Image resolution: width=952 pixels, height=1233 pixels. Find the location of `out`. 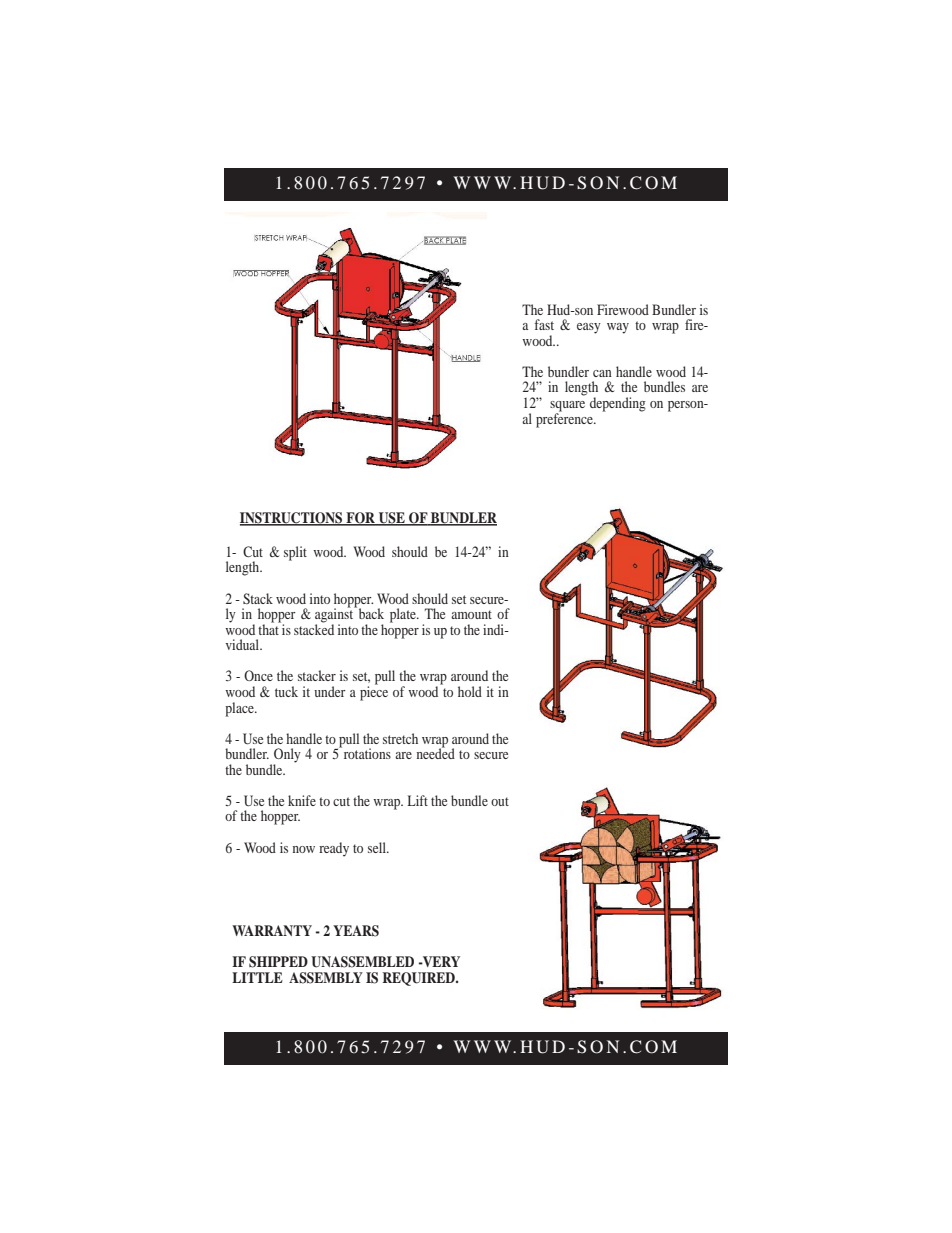

out is located at coordinates (500, 801).
